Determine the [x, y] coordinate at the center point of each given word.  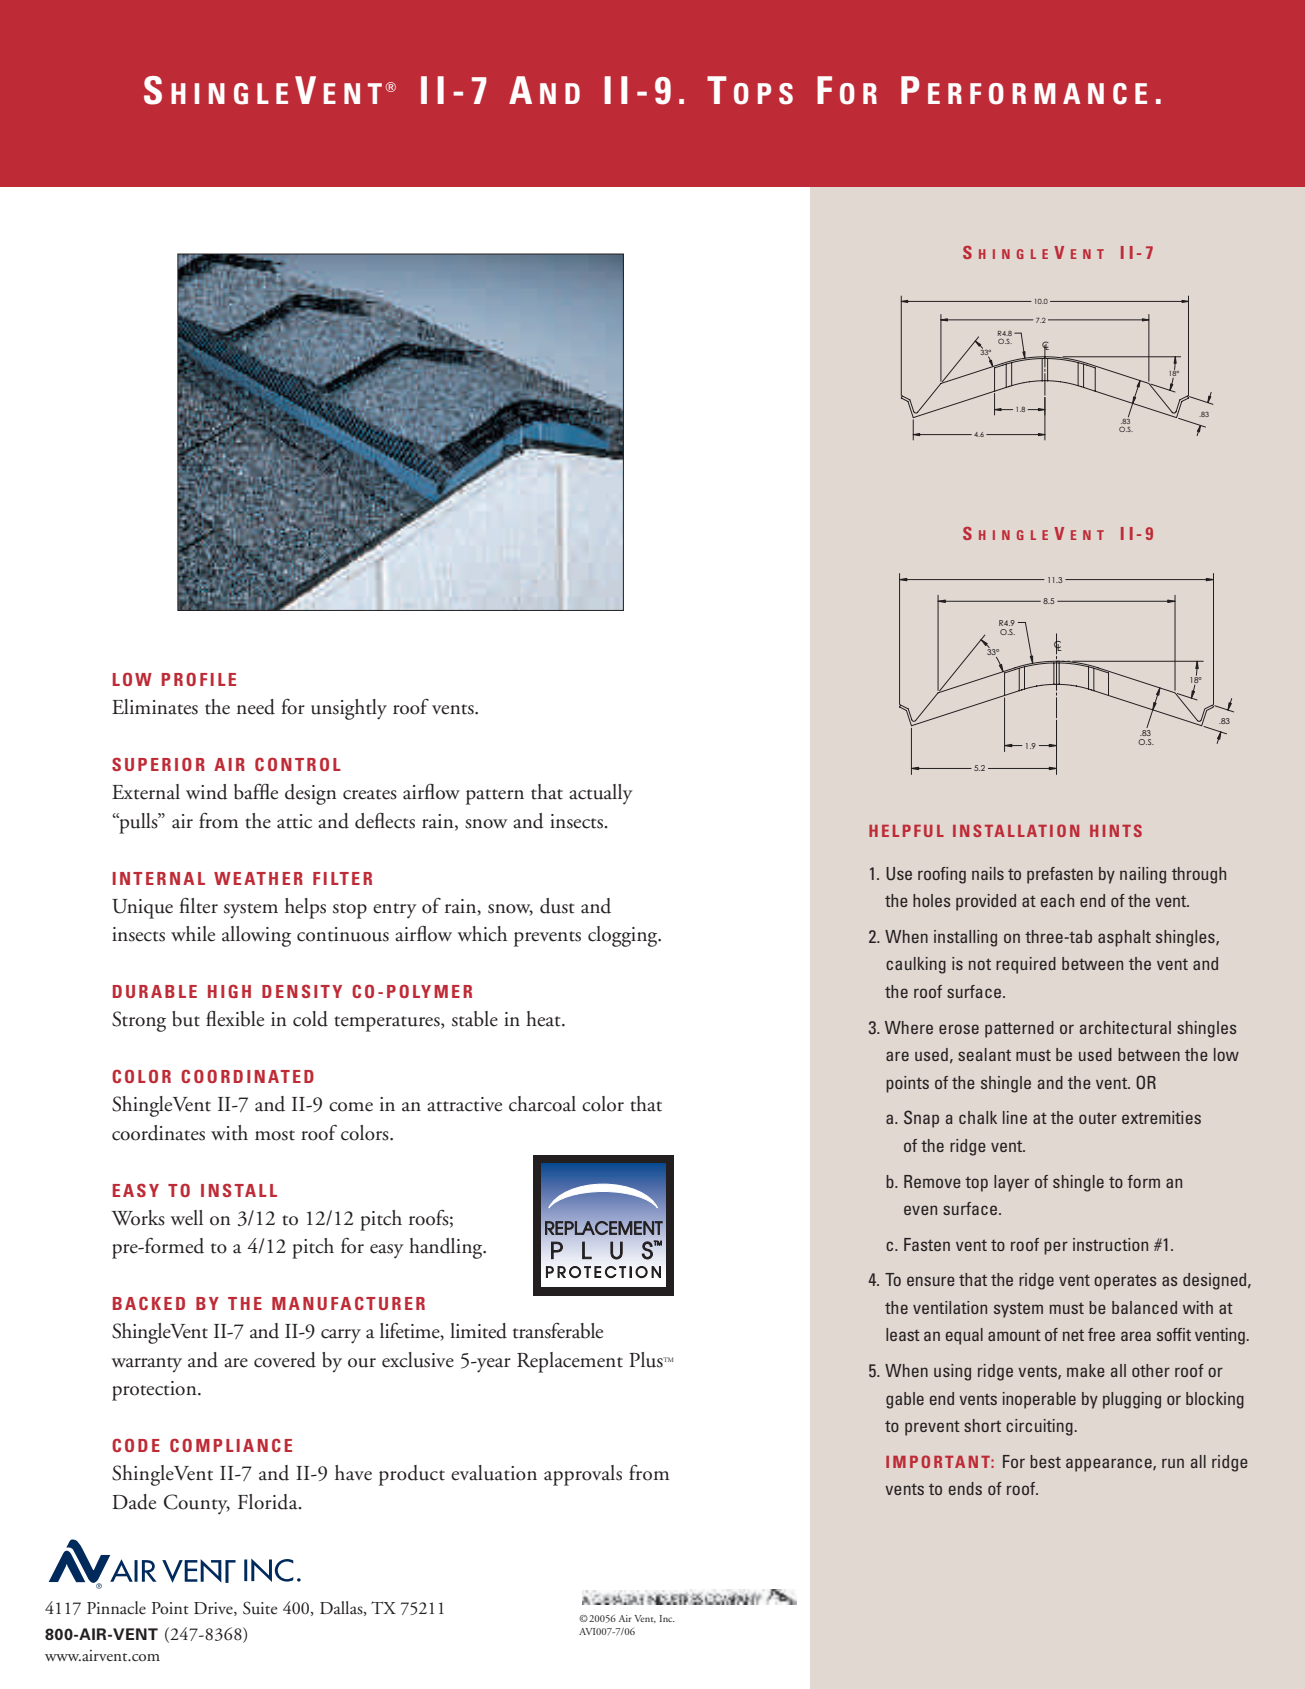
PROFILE [199, 679]
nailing [1143, 875]
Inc [667, 1618]
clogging [624, 936]
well [187, 1218]
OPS [763, 94]
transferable [558, 1330]
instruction [1110, 1244]
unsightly [349, 709]
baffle [256, 791]
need [256, 707]
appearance [1110, 1465]
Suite [260, 1608]
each [1057, 900]
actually [600, 794]
